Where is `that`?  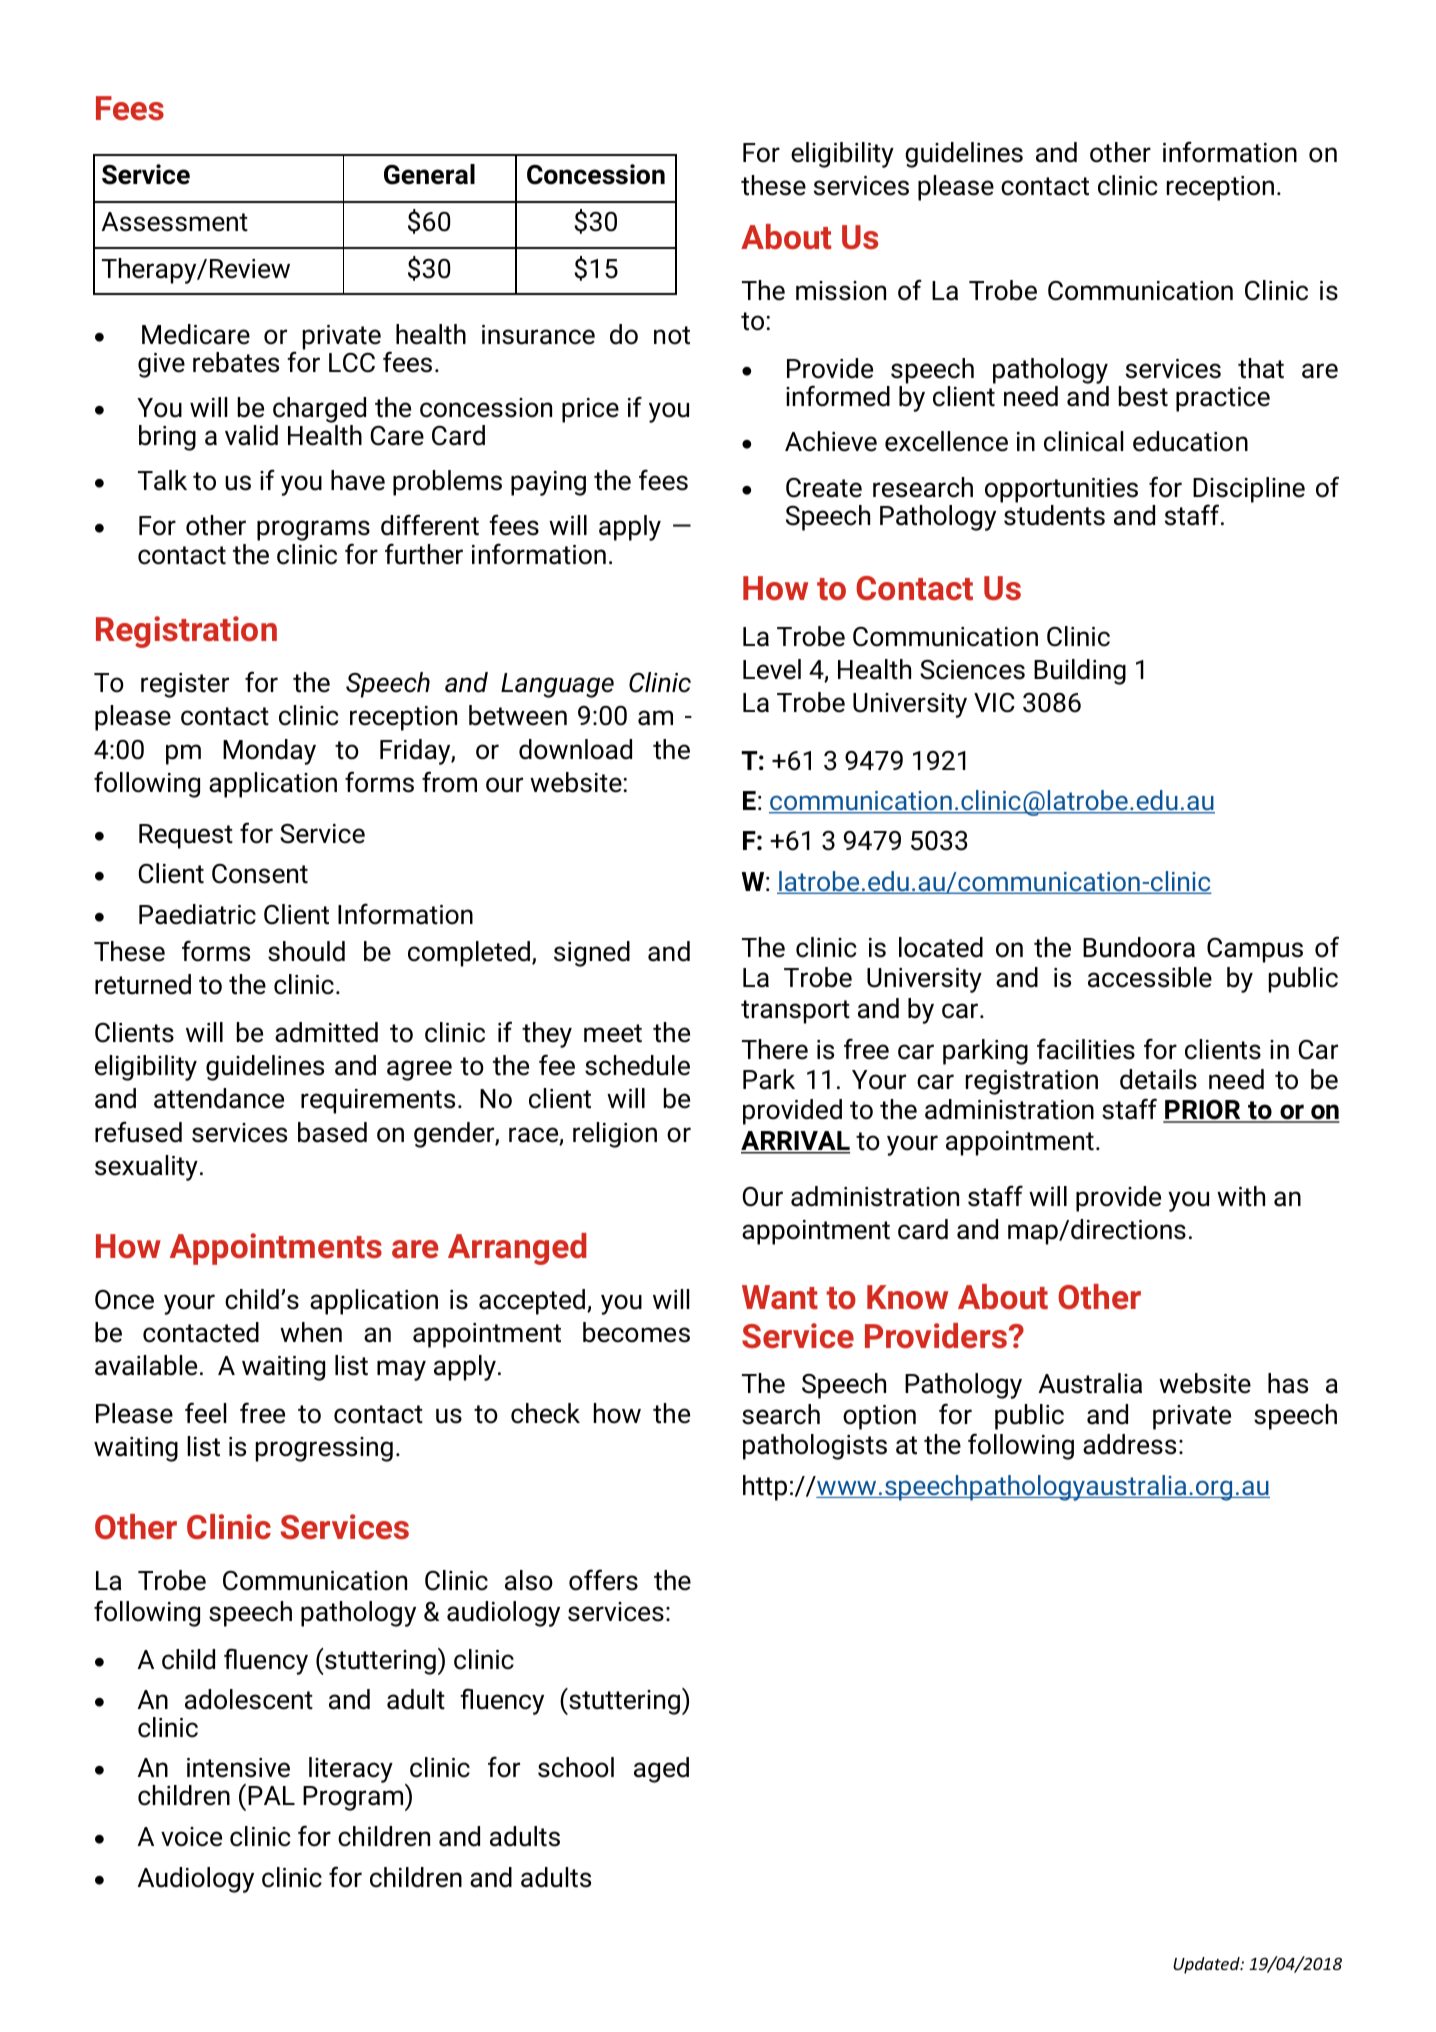
that is located at coordinates (1261, 368).
